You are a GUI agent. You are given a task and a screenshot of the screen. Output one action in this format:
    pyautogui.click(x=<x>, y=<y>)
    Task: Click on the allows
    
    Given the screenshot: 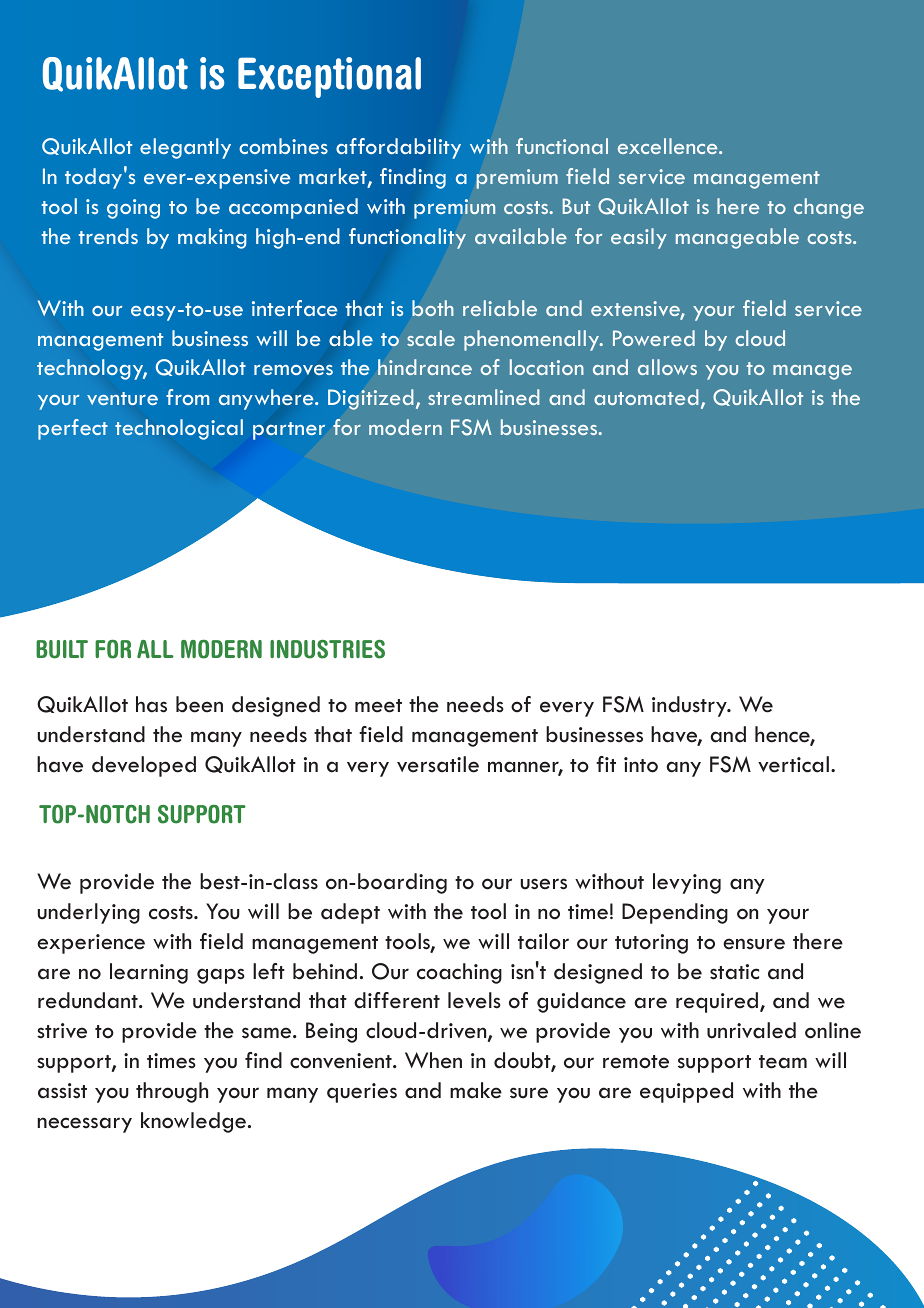 What is the action you would take?
    pyautogui.click(x=667, y=367)
